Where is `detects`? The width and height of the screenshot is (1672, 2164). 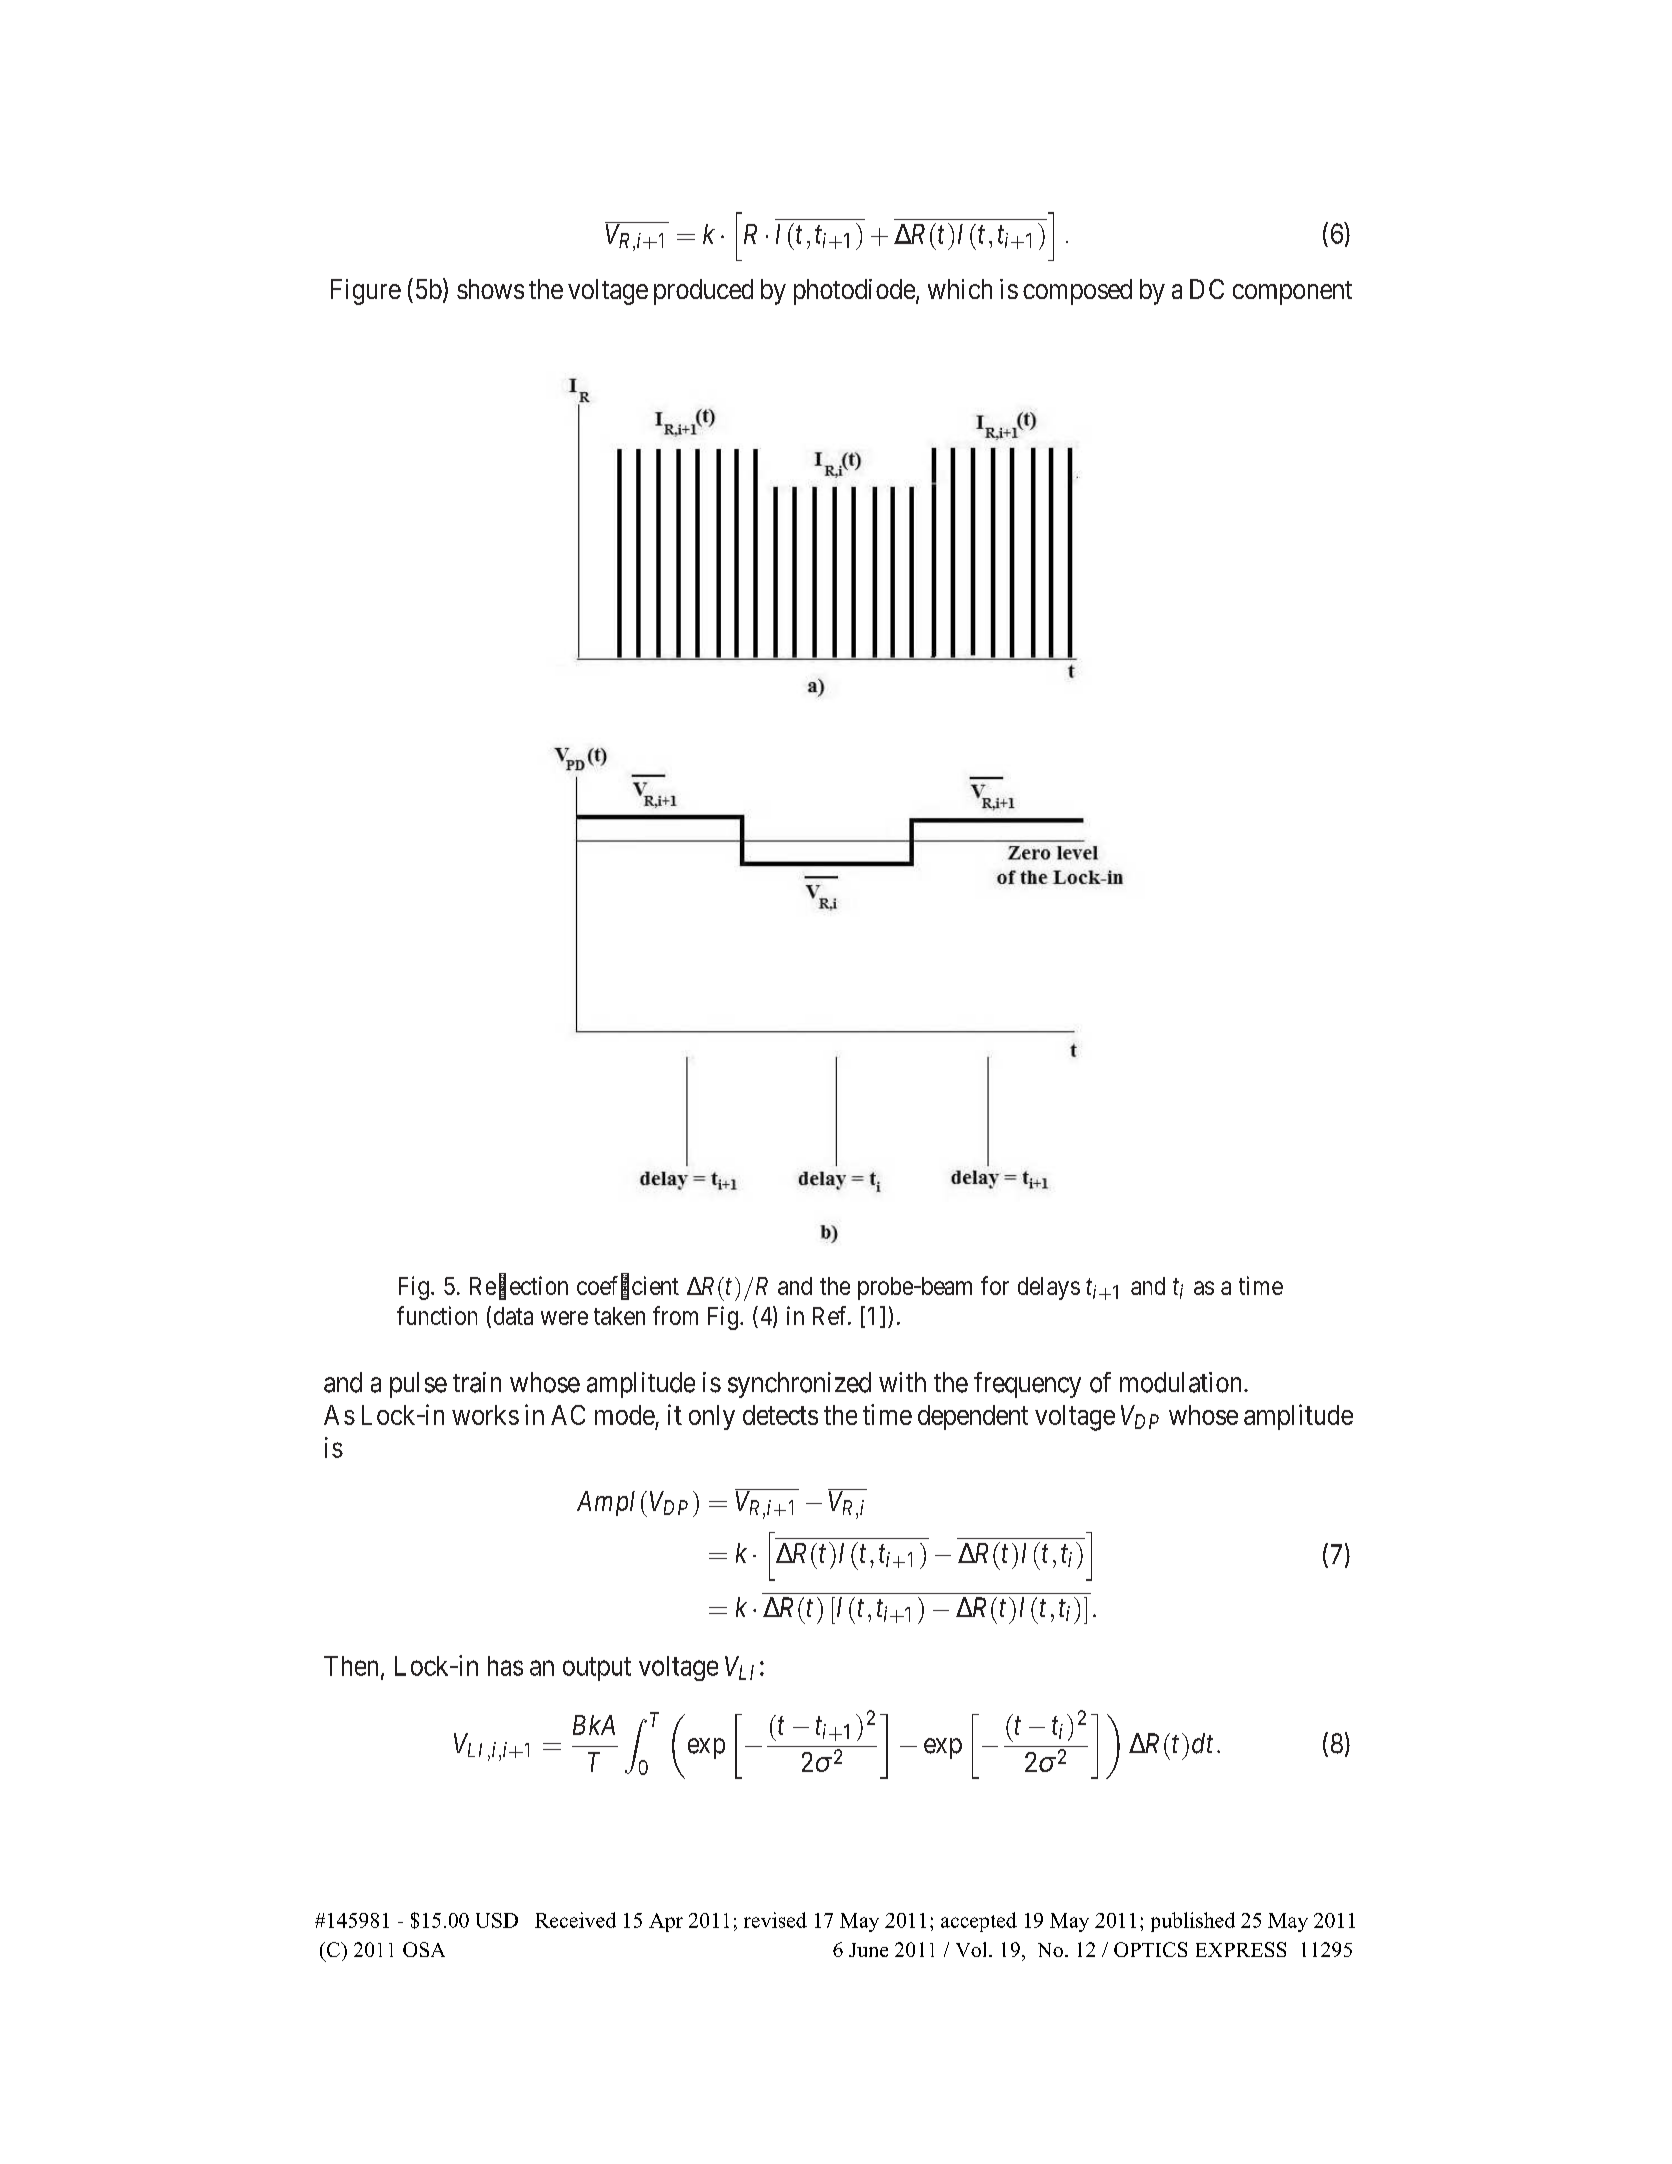 detects is located at coordinates (780, 1415).
